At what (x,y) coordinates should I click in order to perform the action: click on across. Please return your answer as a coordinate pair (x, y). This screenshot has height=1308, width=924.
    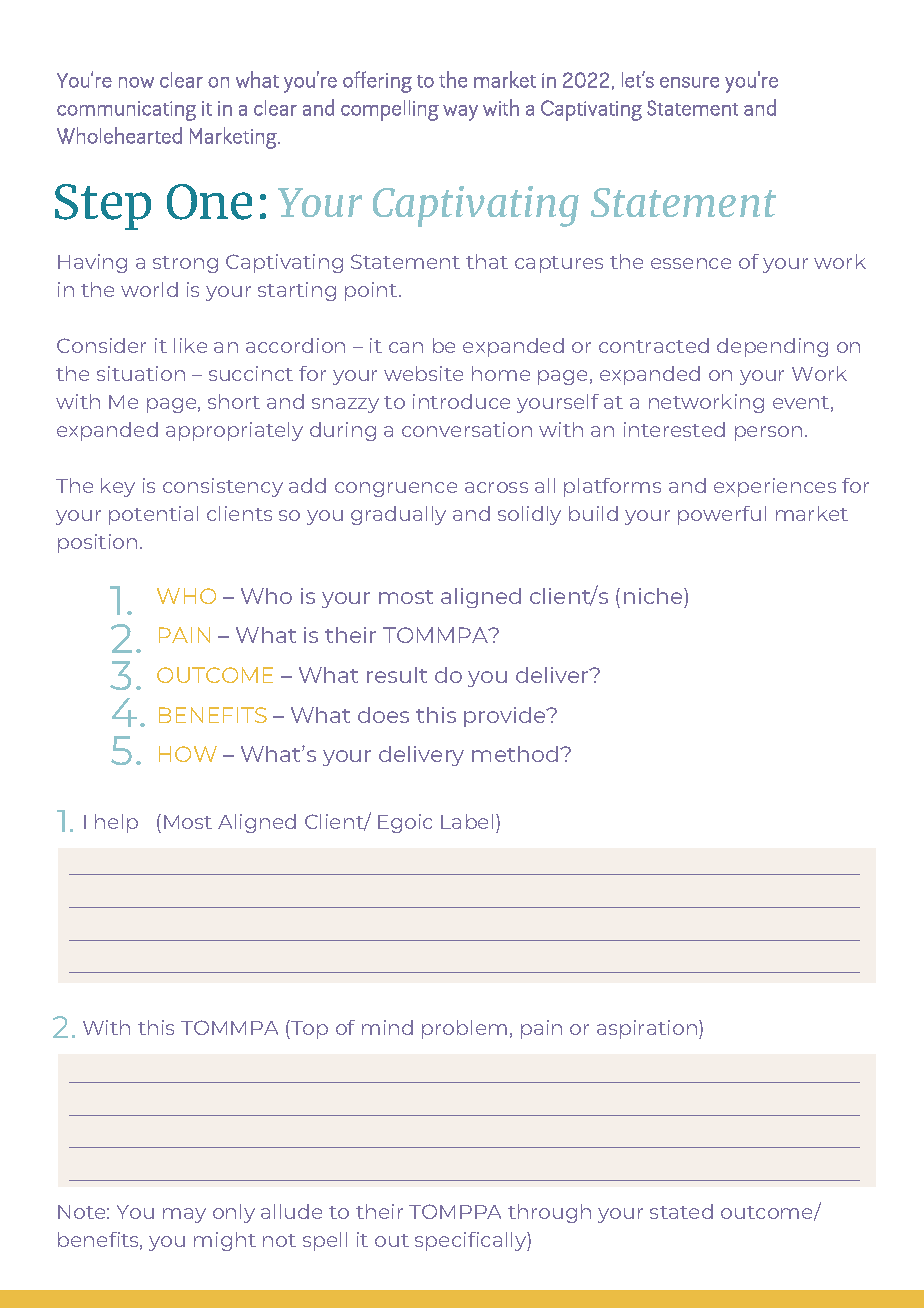
    Looking at the image, I should click on (496, 487).
